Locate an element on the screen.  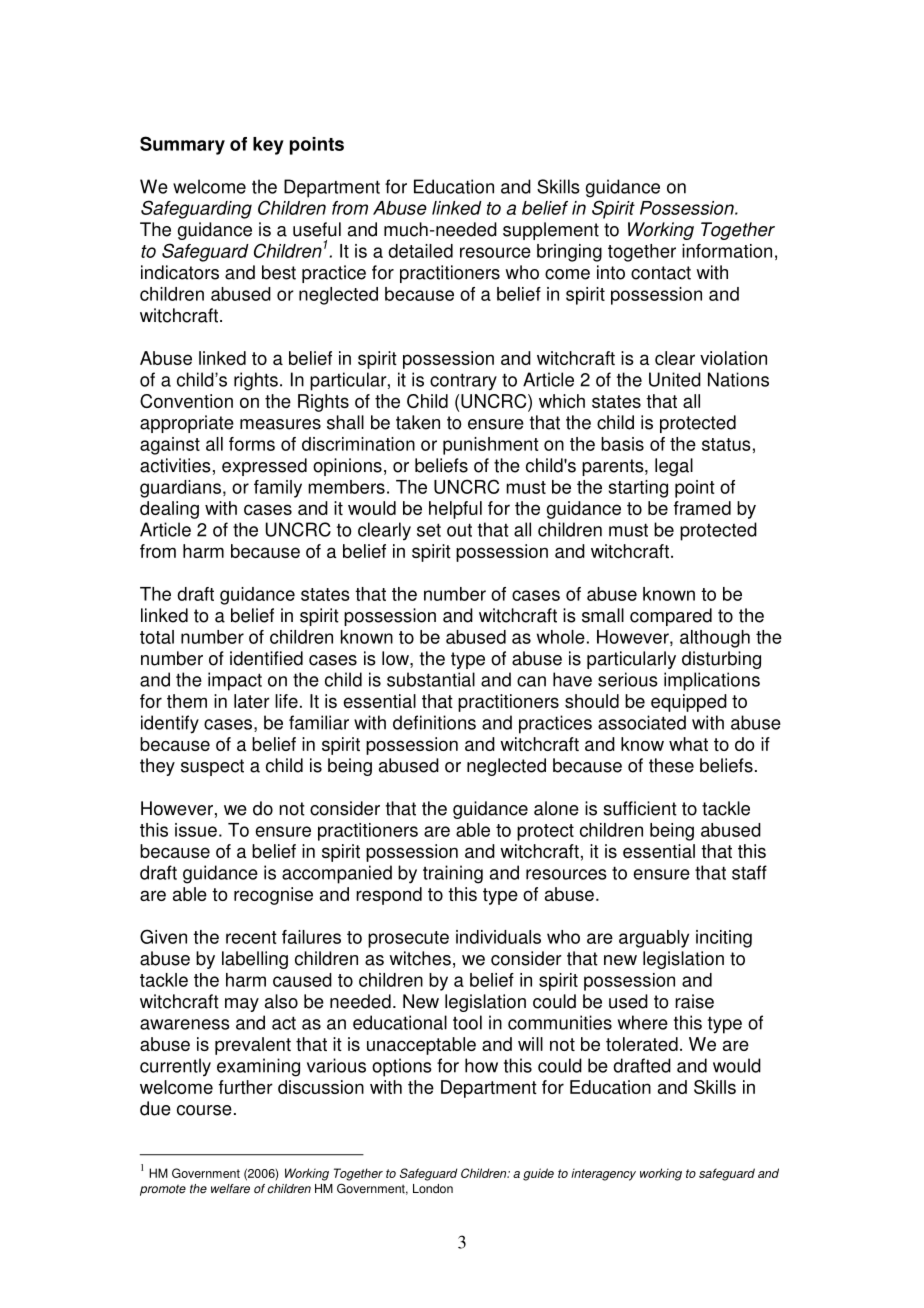
training is located at coordinates (453, 874).
